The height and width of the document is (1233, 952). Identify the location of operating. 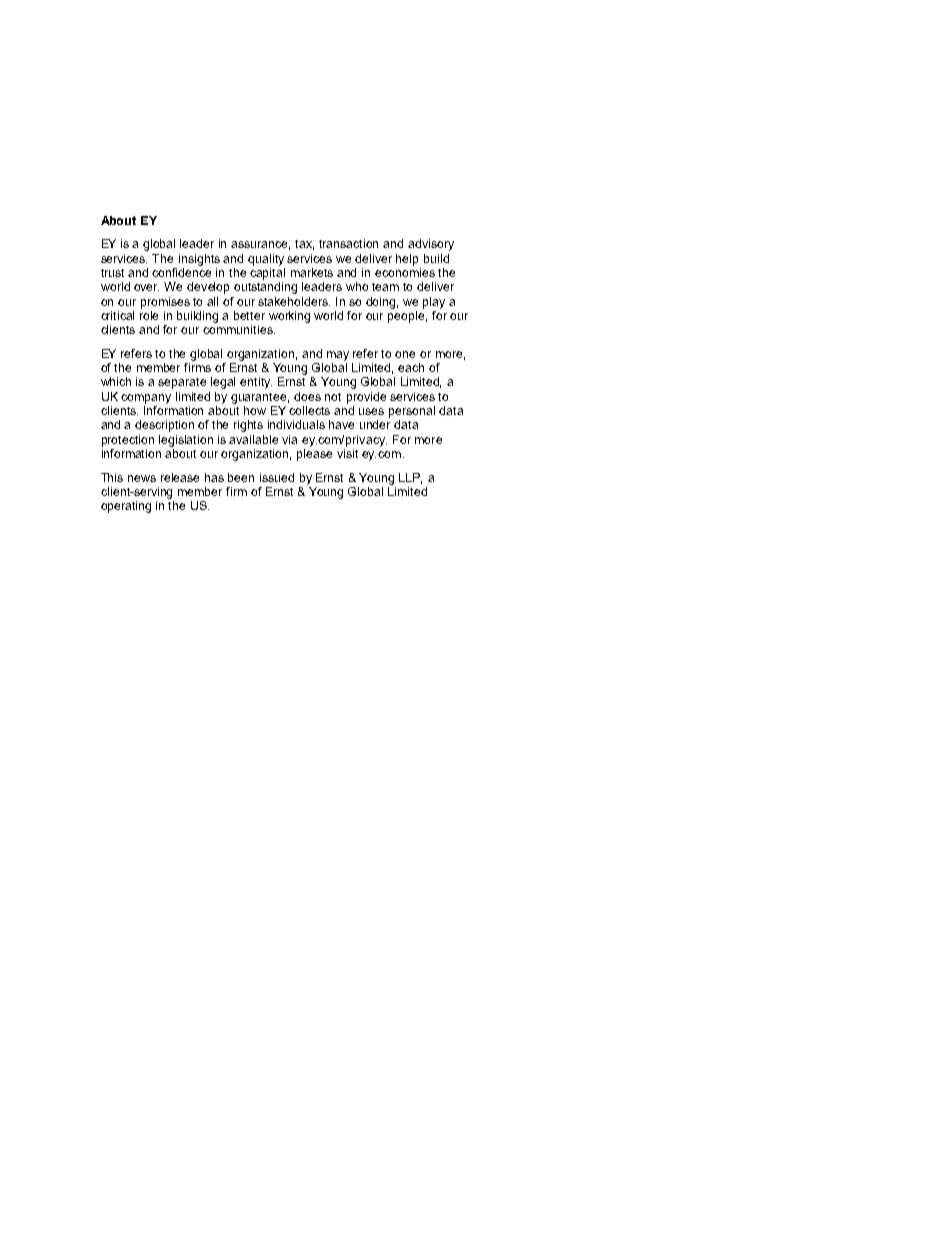
(126, 507).
